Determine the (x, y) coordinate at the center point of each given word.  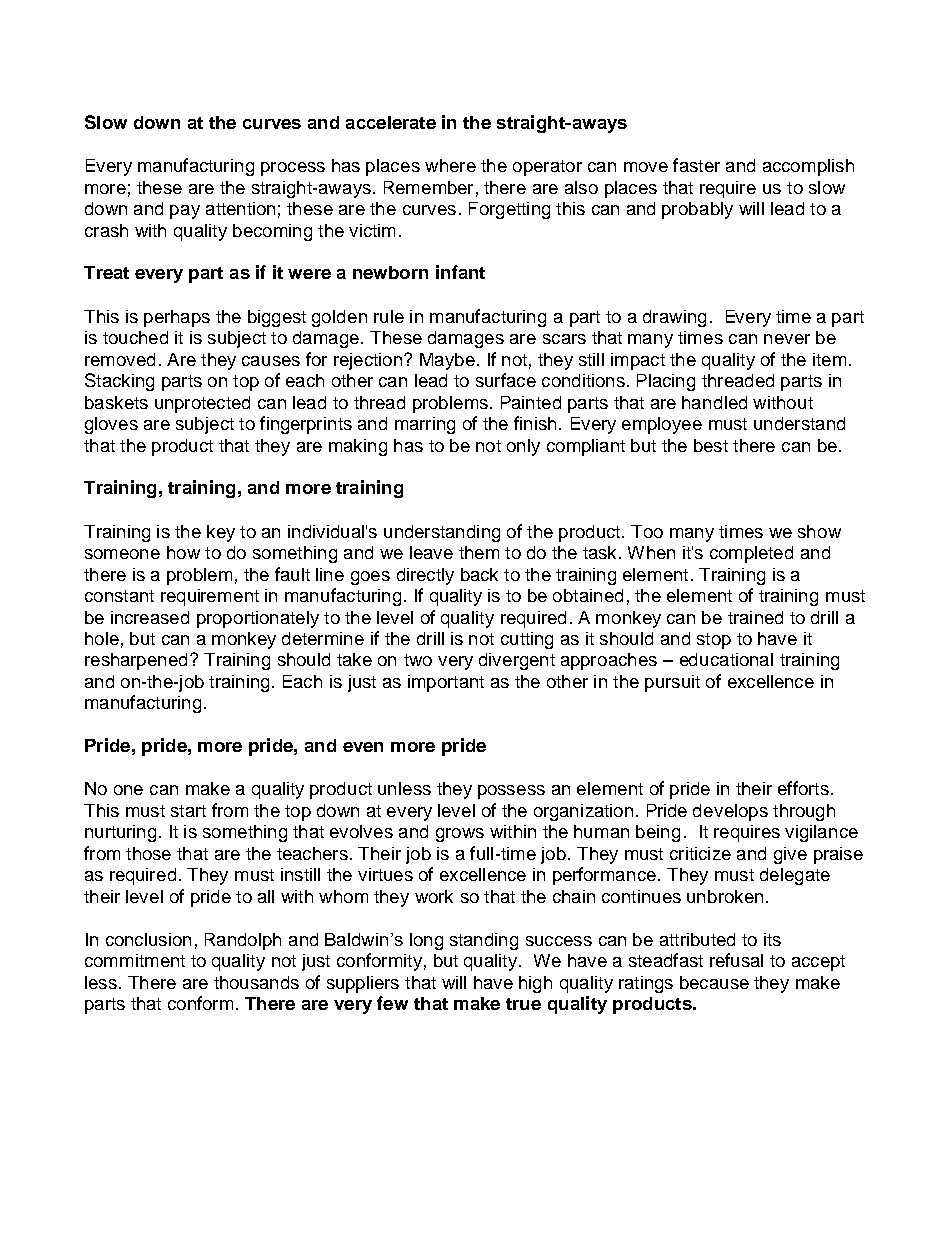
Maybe (447, 361)
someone (122, 554)
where (450, 165)
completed (751, 554)
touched (135, 337)
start (188, 811)
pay (185, 212)
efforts (803, 788)
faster (696, 165)
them (479, 552)
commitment (135, 960)
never (787, 339)
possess (511, 792)
